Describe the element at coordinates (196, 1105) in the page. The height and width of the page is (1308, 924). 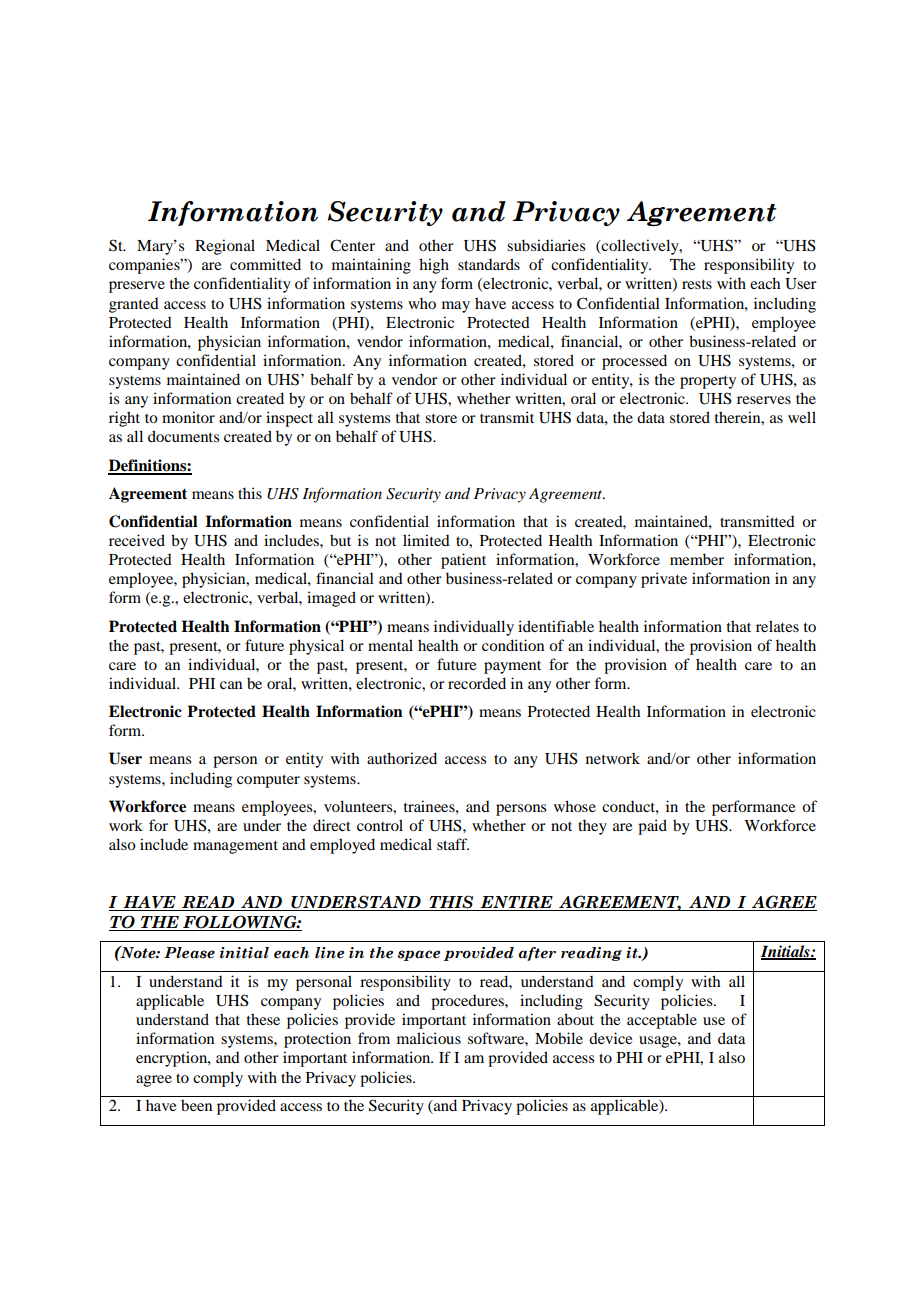
I see `been` at that location.
